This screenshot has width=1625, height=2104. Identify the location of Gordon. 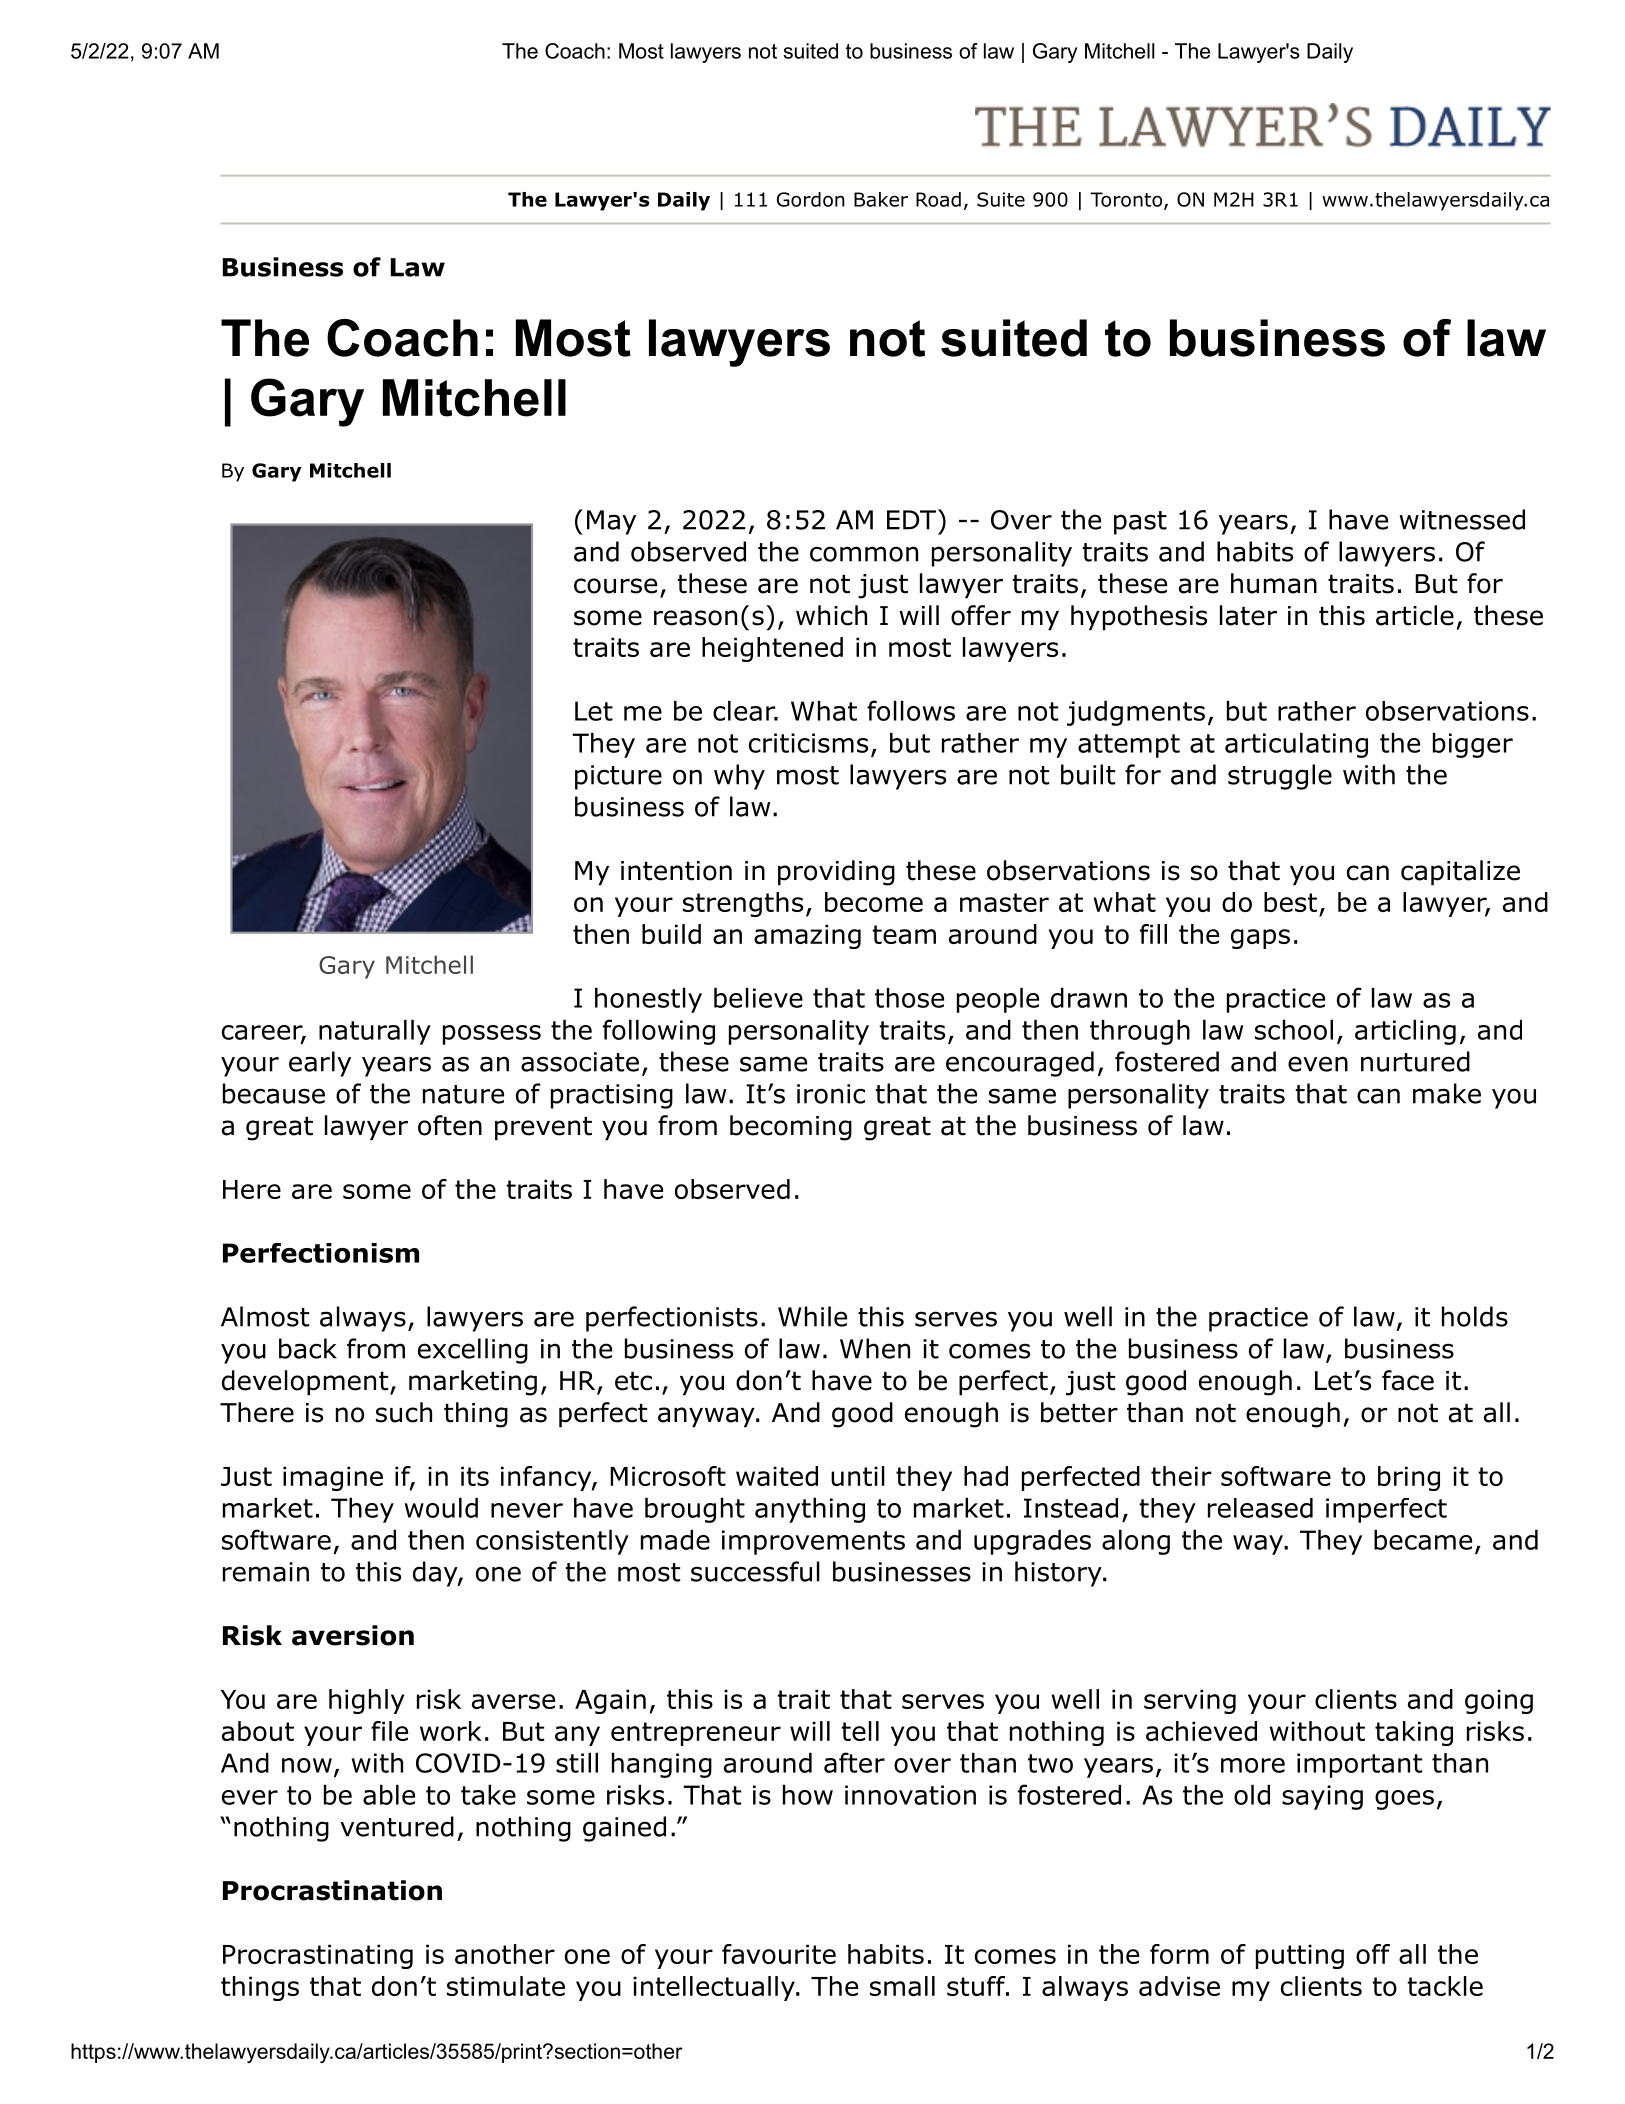
(811, 199).
